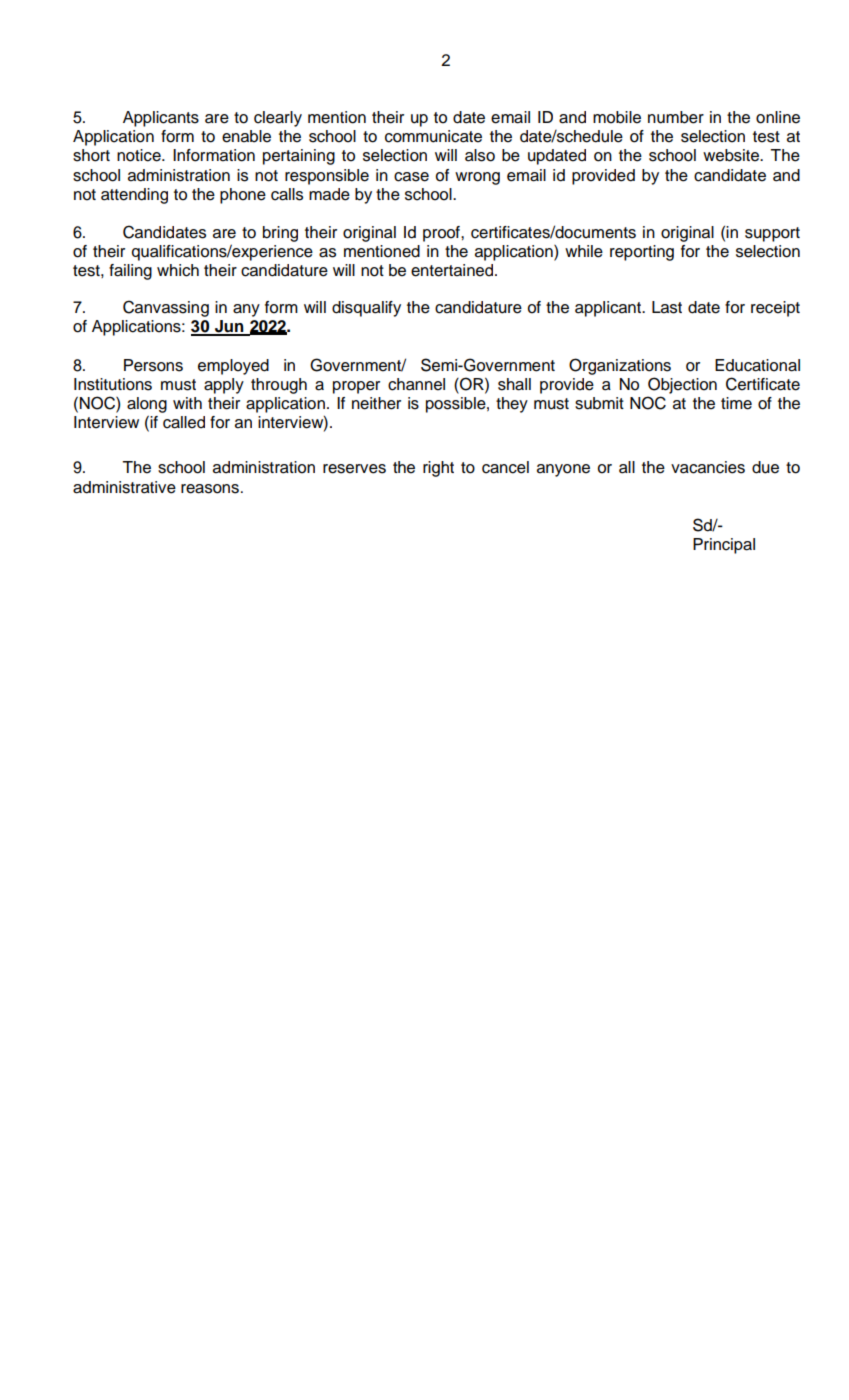 This screenshot has width=849, height=1400. Describe the element at coordinates (667, 307) in the screenshot. I see `Last` at that location.
